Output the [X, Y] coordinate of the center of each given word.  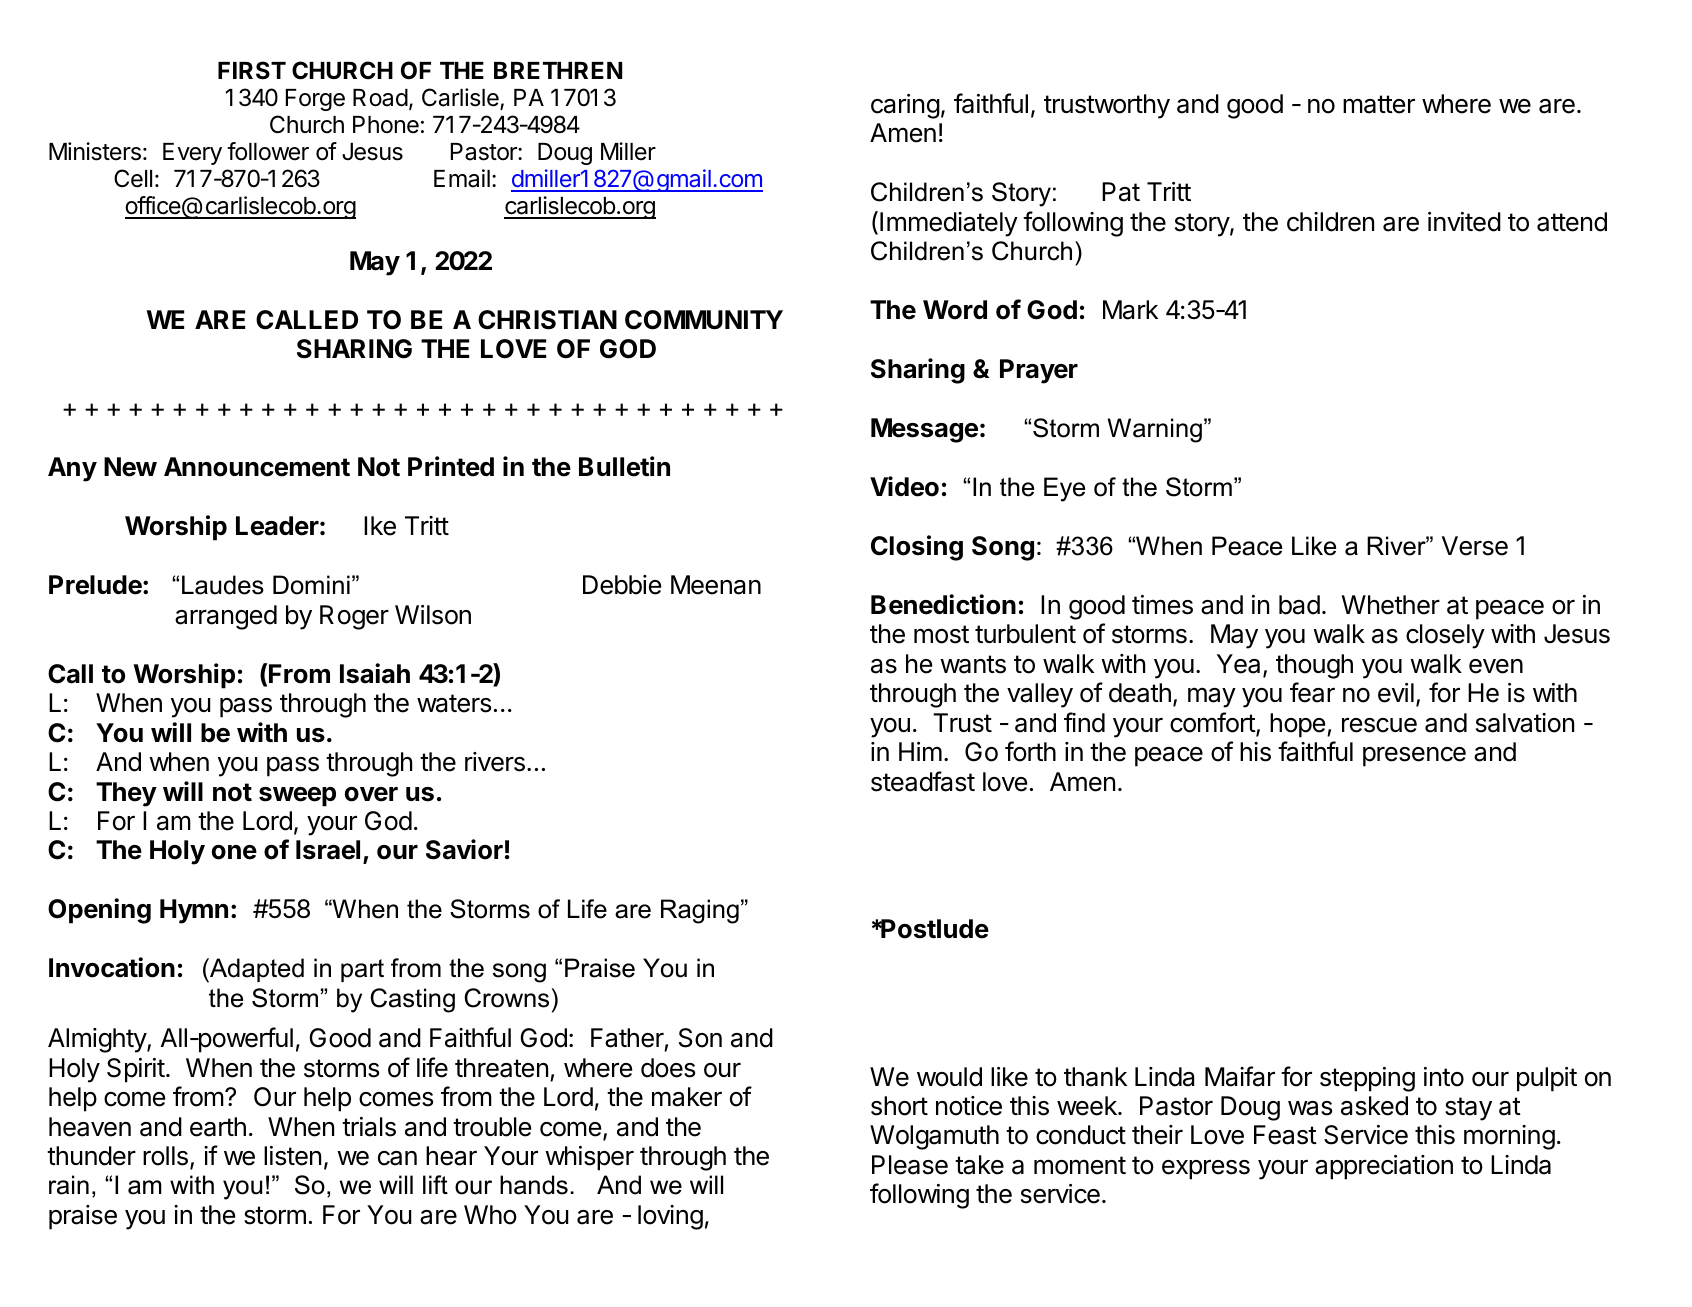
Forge [315, 100]
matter [1379, 104]
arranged [226, 617]
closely [1445, 636]
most [941, 634]
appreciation [1384, 1167]
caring [905, 106]
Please [910, 1165]
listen [292, 1156]
